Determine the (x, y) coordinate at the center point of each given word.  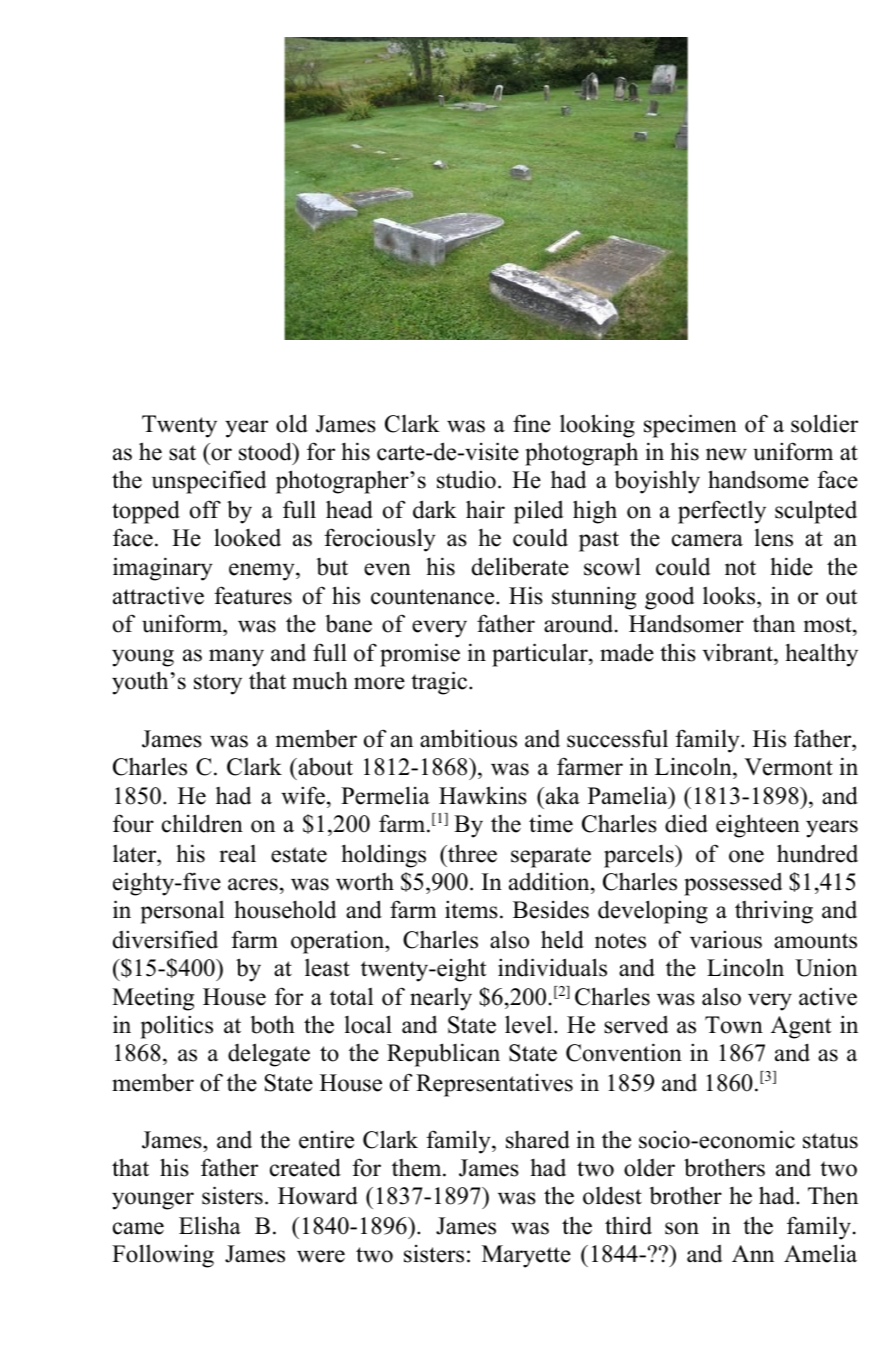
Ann (753, 1253)
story (218, 684)
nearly (441, 999)
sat (182, 453)
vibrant (738, 652)
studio (466, 479)
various (726, 939)
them (418, 1168)
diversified (165, 939)
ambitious (468, 738)
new (726, 454)
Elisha (210, 1225)
